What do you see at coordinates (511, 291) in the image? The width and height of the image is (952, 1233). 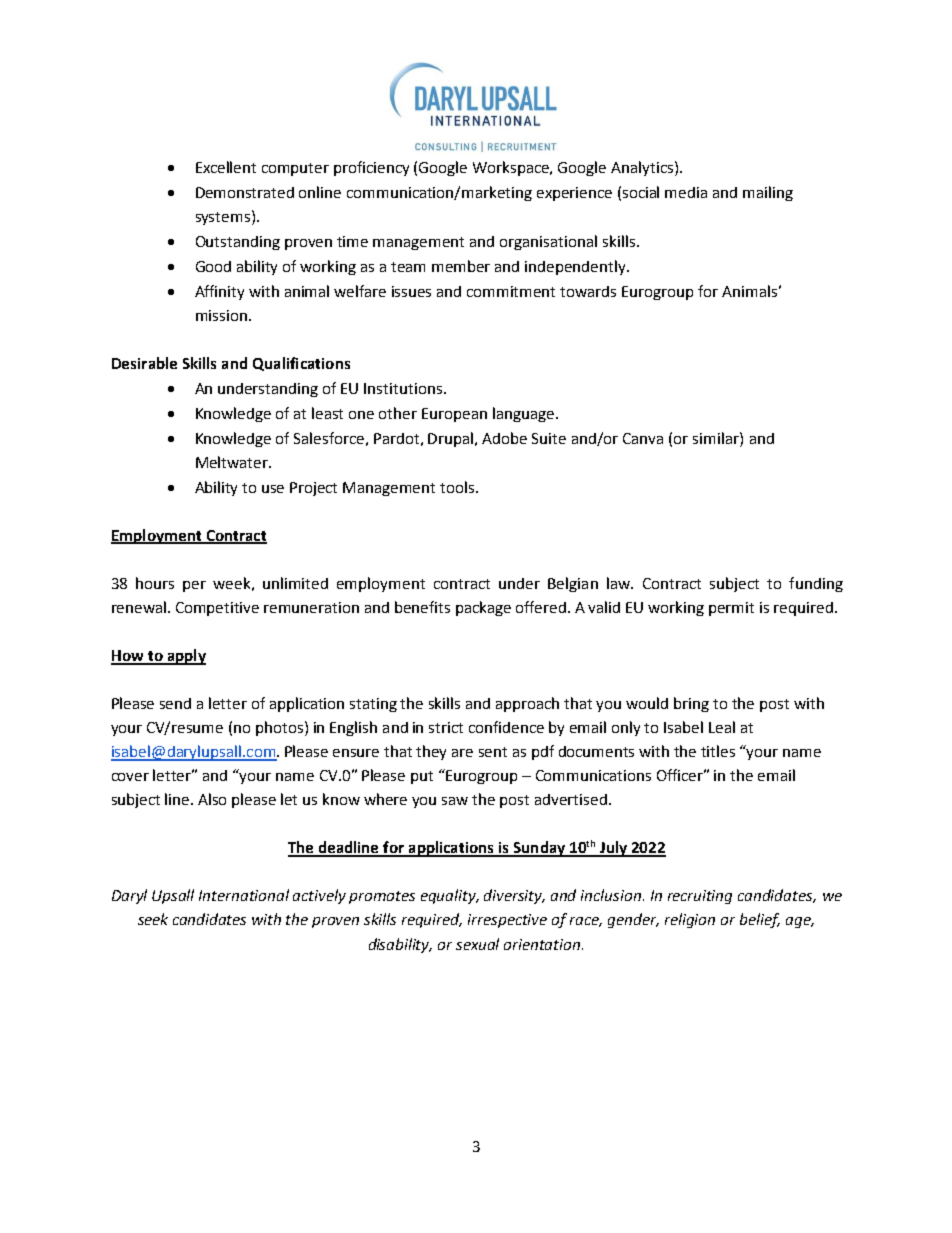 I see `commitment` at bounding box center [511, 291].
